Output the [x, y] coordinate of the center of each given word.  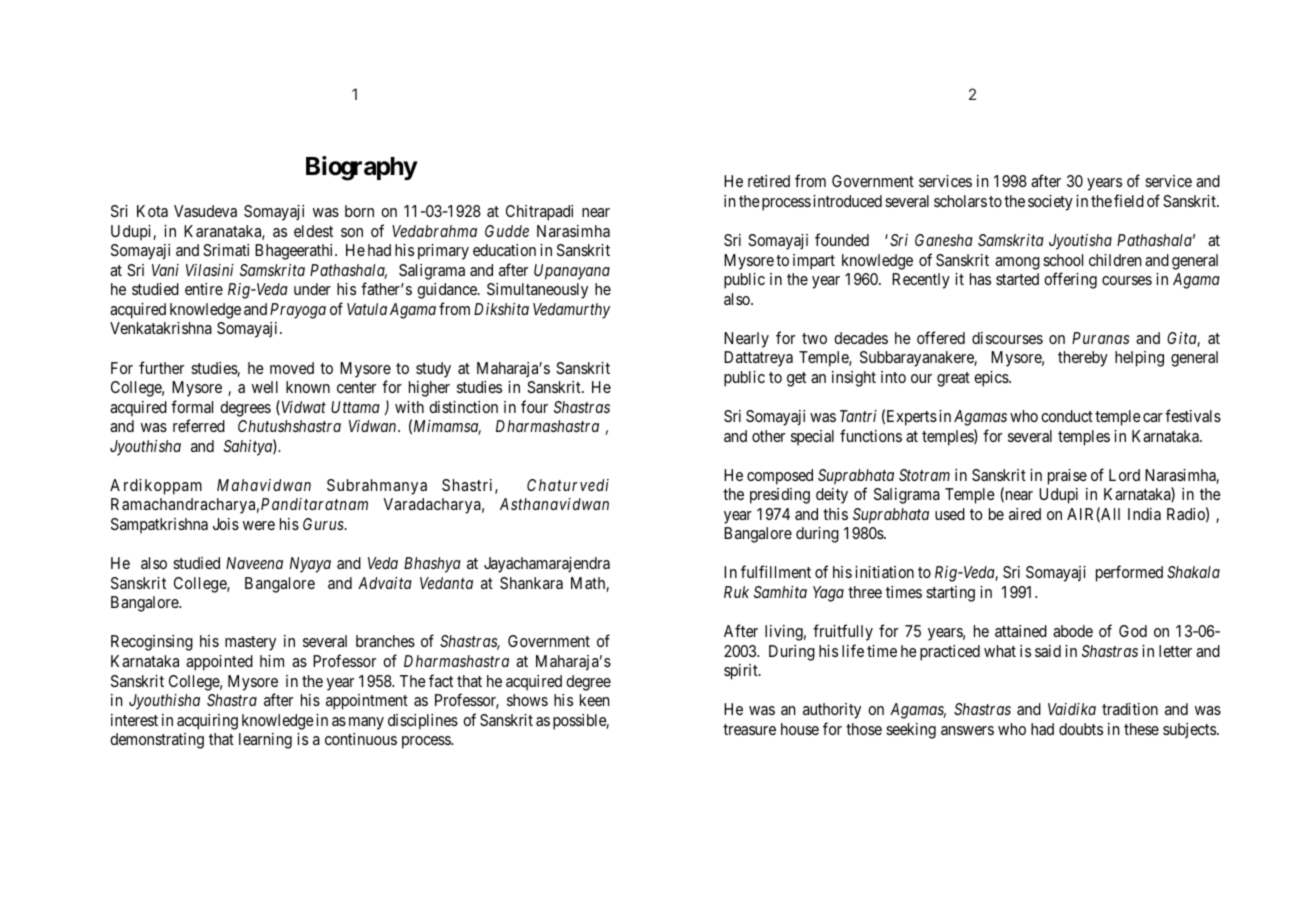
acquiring [207, 722]
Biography [362, 168]
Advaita [385, 583]
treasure [749, 729]
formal [192, 406]
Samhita [780, 592]
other [768, 436]
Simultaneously [537, 291]
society [1050, 203]
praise [1067, 477]
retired [769, 181]
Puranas [1100, 338]
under [312, 289]
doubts [1081, 729]
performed [1129, 573]
